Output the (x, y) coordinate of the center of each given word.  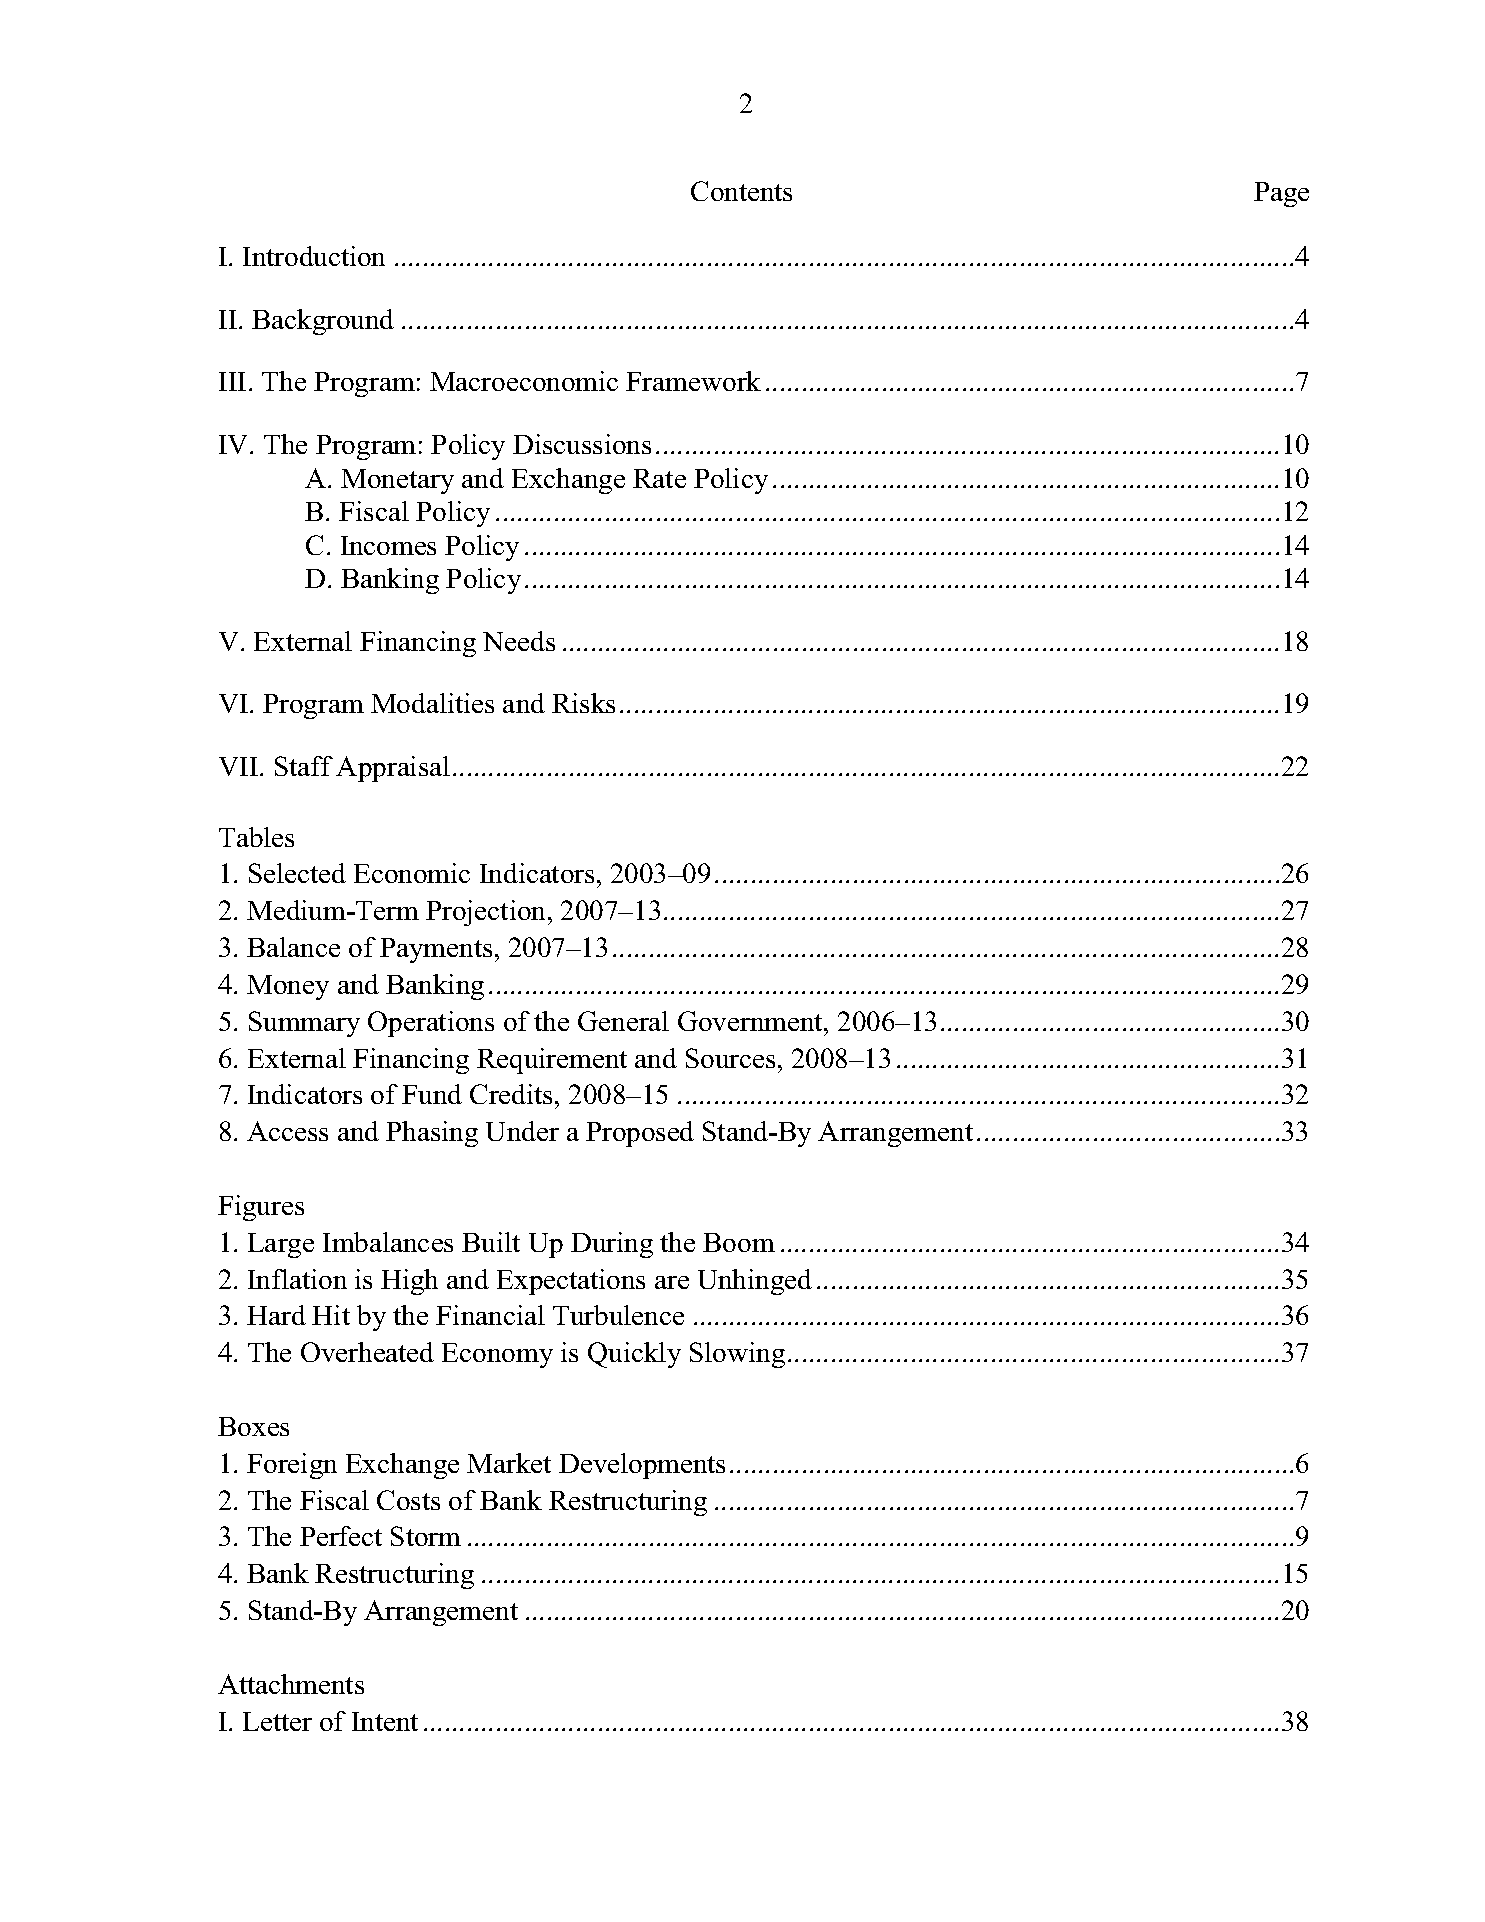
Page (1281, 194)
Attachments (291, 1684)
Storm (426, 1536)
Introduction (314, 256)
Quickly (634, 1355)
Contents (741, 191)
